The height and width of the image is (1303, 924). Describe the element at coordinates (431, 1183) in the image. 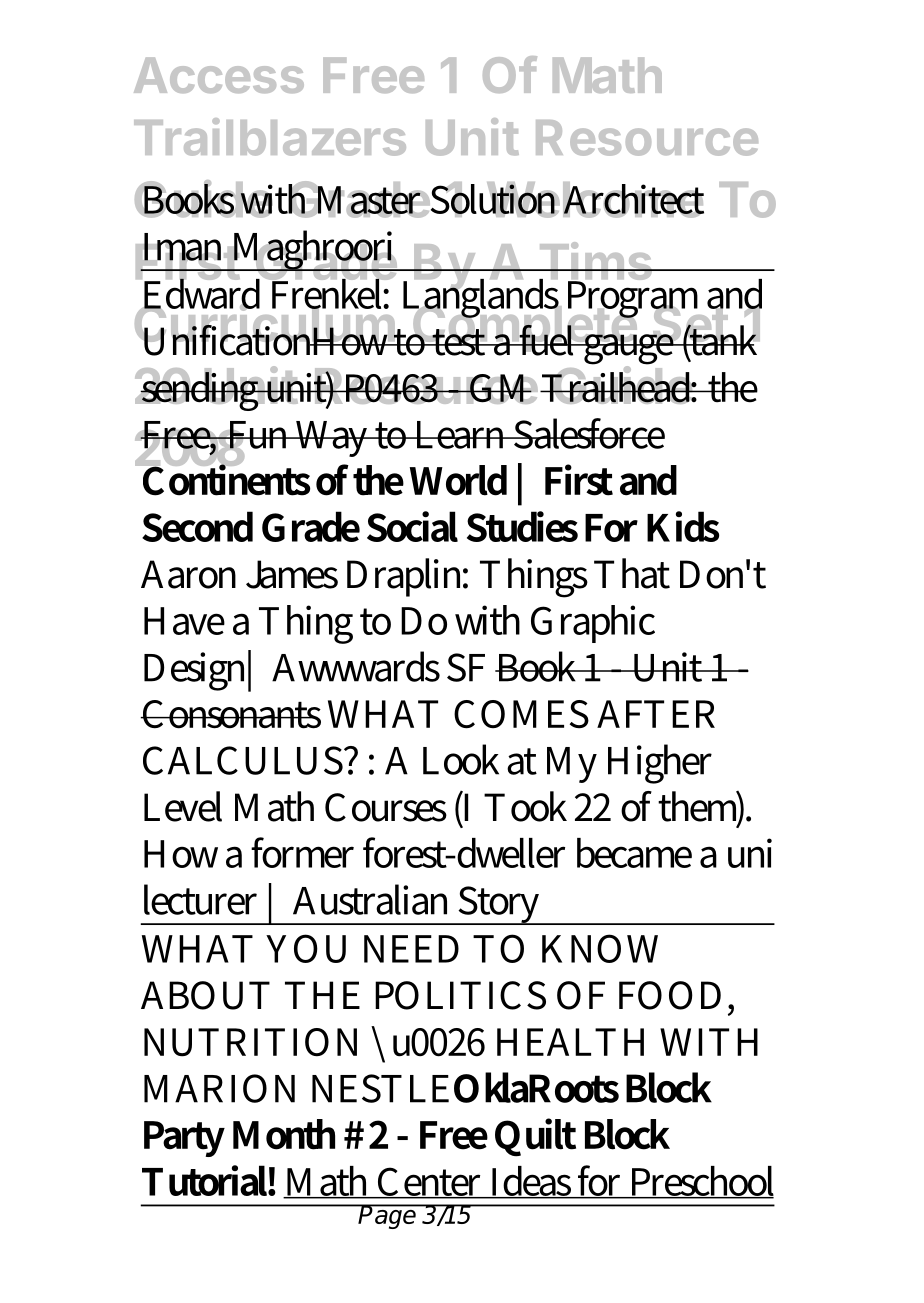

I see `Center` at that location.
